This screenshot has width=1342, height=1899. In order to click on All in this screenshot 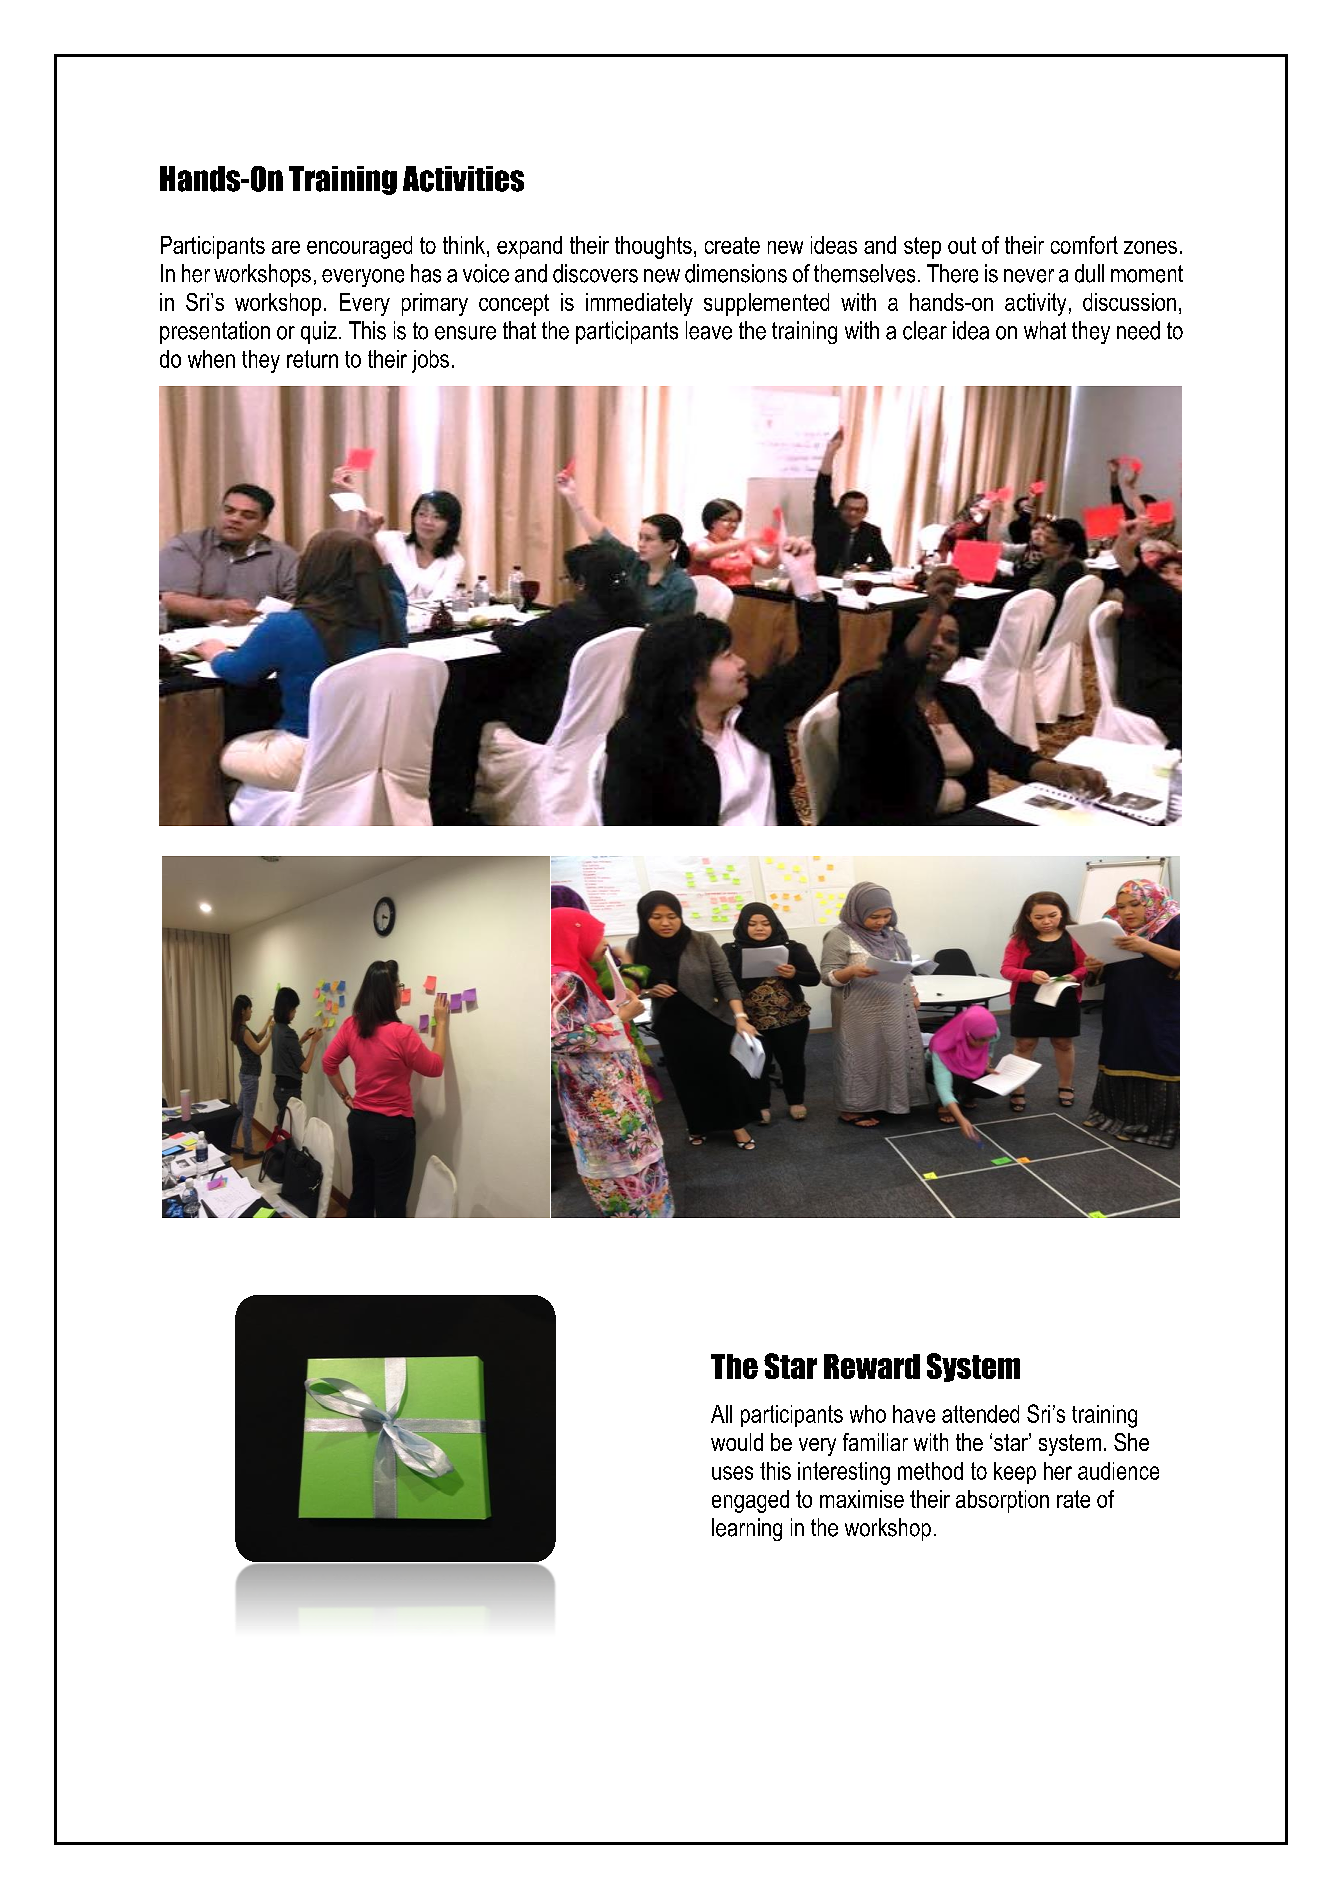, I will do `click(721, 1414)`.
